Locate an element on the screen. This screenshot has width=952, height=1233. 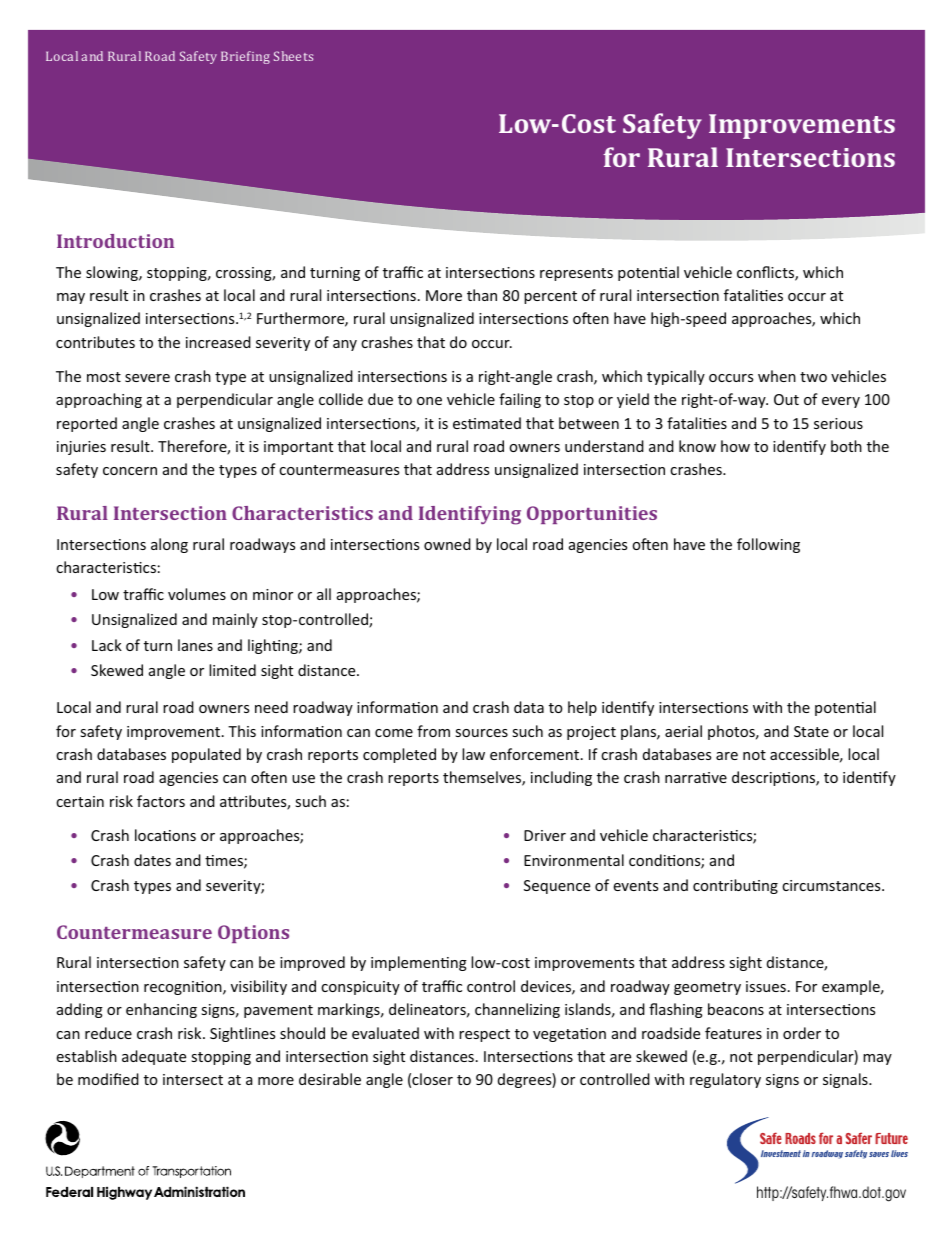
owned is located at coordinates (447, 544).
